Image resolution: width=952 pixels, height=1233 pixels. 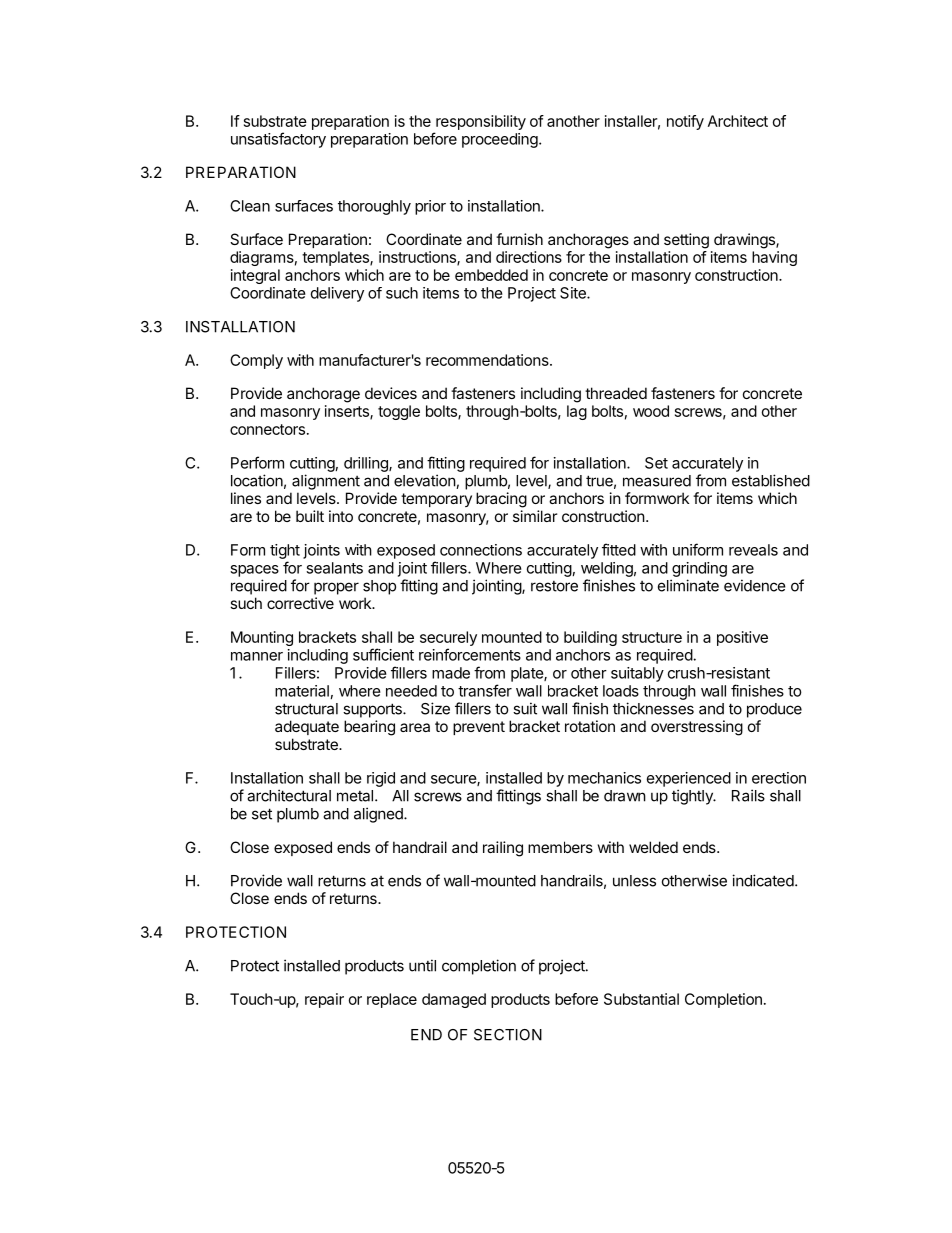 What do you see at coordinates (699, 569) in the image?
I see `grinding` at bounding box center [699, 569].
